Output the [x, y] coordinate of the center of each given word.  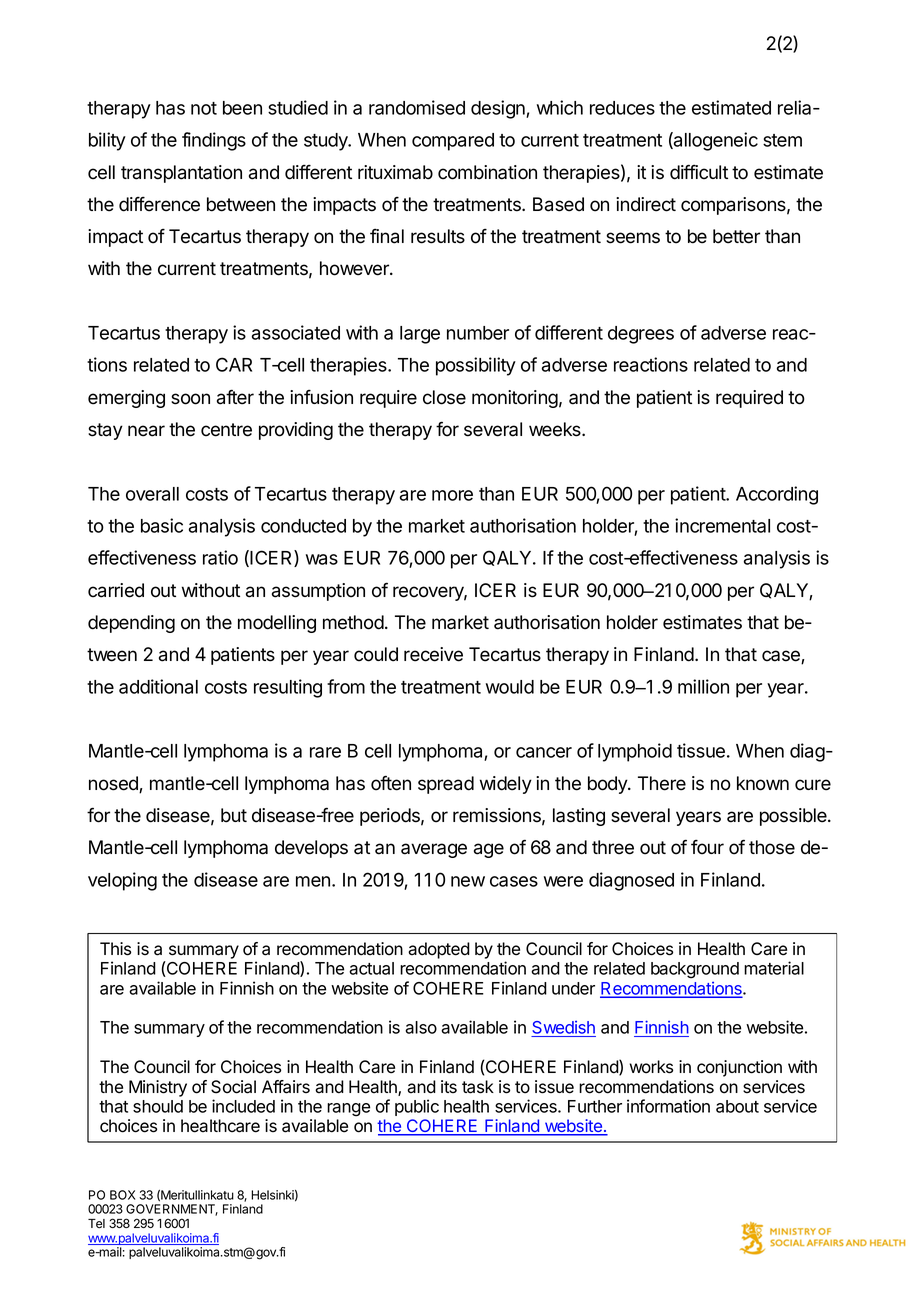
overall [152, 494]
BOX [123, 1195]
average [434, 850]
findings [214, 141]
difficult [699, 172]
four [707, 847]
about [737, 1106]
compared [453, 142]
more [452, 495]
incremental [722, 525]
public [417, 1107]
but [234, 815]
